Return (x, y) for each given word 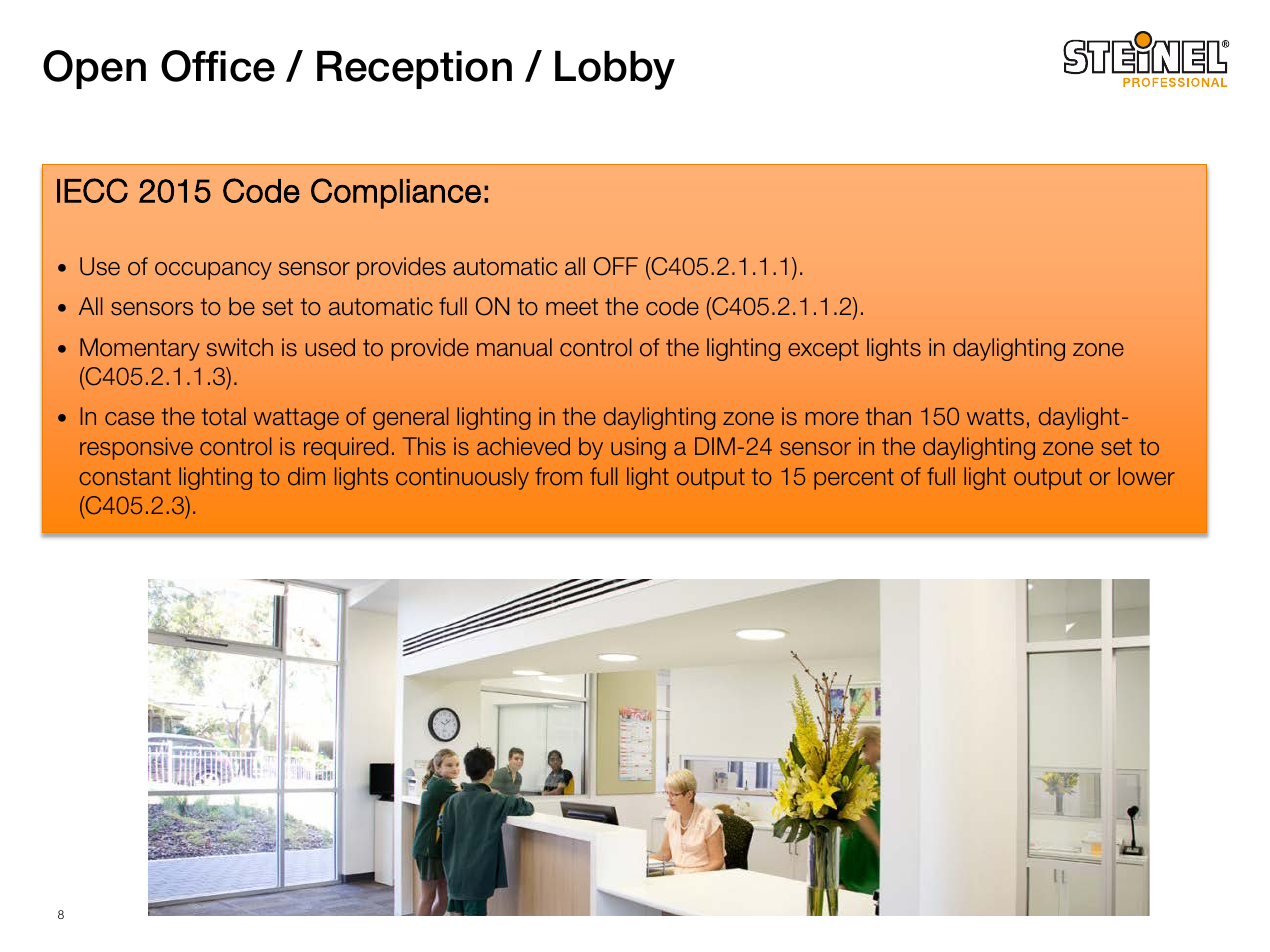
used (330, 347)
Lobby (615, 70)
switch (239, 347)
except (823, 350)
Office (218, 66)
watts (995, 417)
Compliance (396, 193)
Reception (414, 69)
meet (572, 307)
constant (125, 477)
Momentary (140, 349)
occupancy (213, 271)
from (558, 476)
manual (514, 347)
